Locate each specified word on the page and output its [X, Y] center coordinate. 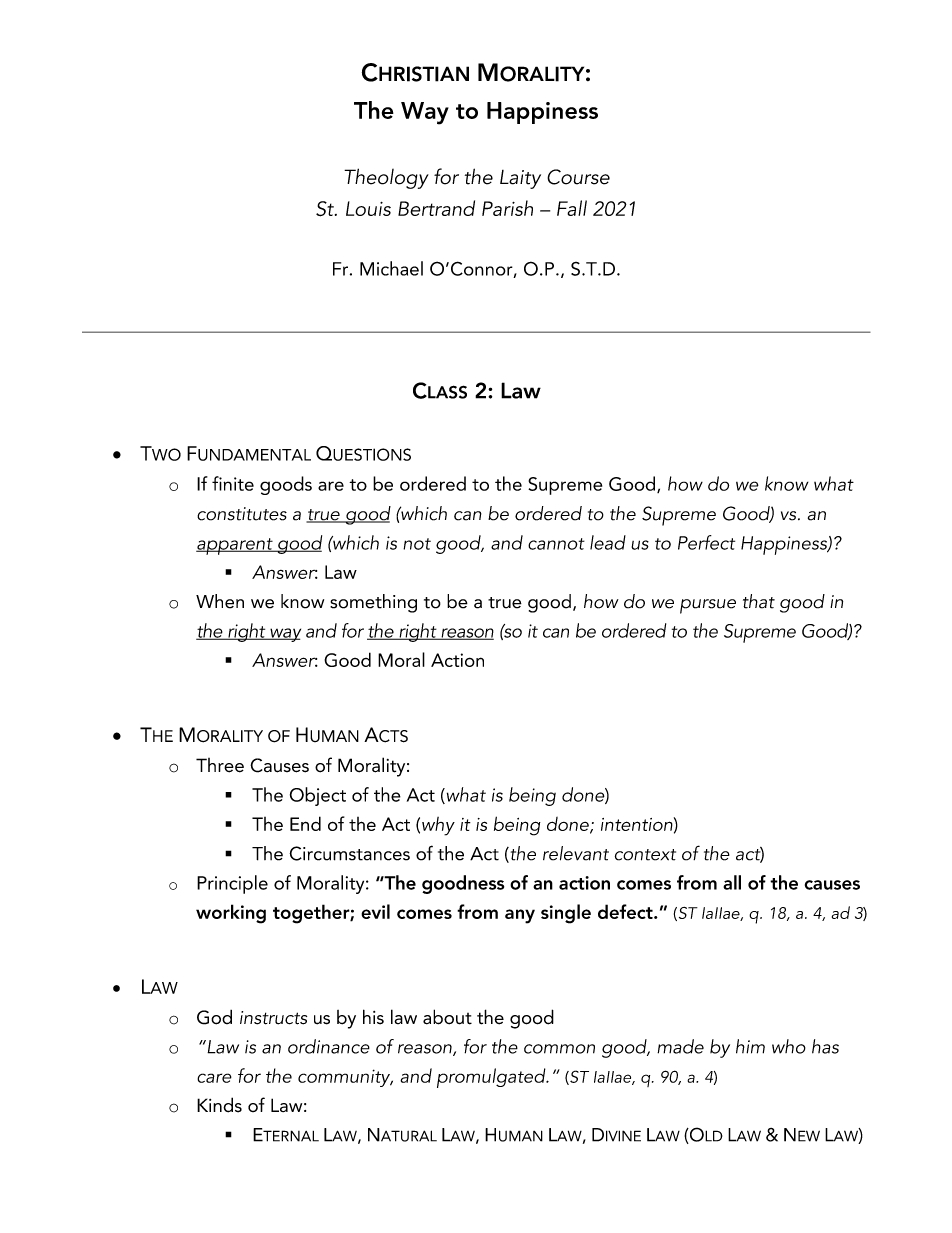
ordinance [329, 1046]
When [220, 601]
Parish [507, 208]
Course [578, 177]
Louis [368, 208]
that [759, 601]
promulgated [492, 1078]
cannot [556, 544]
